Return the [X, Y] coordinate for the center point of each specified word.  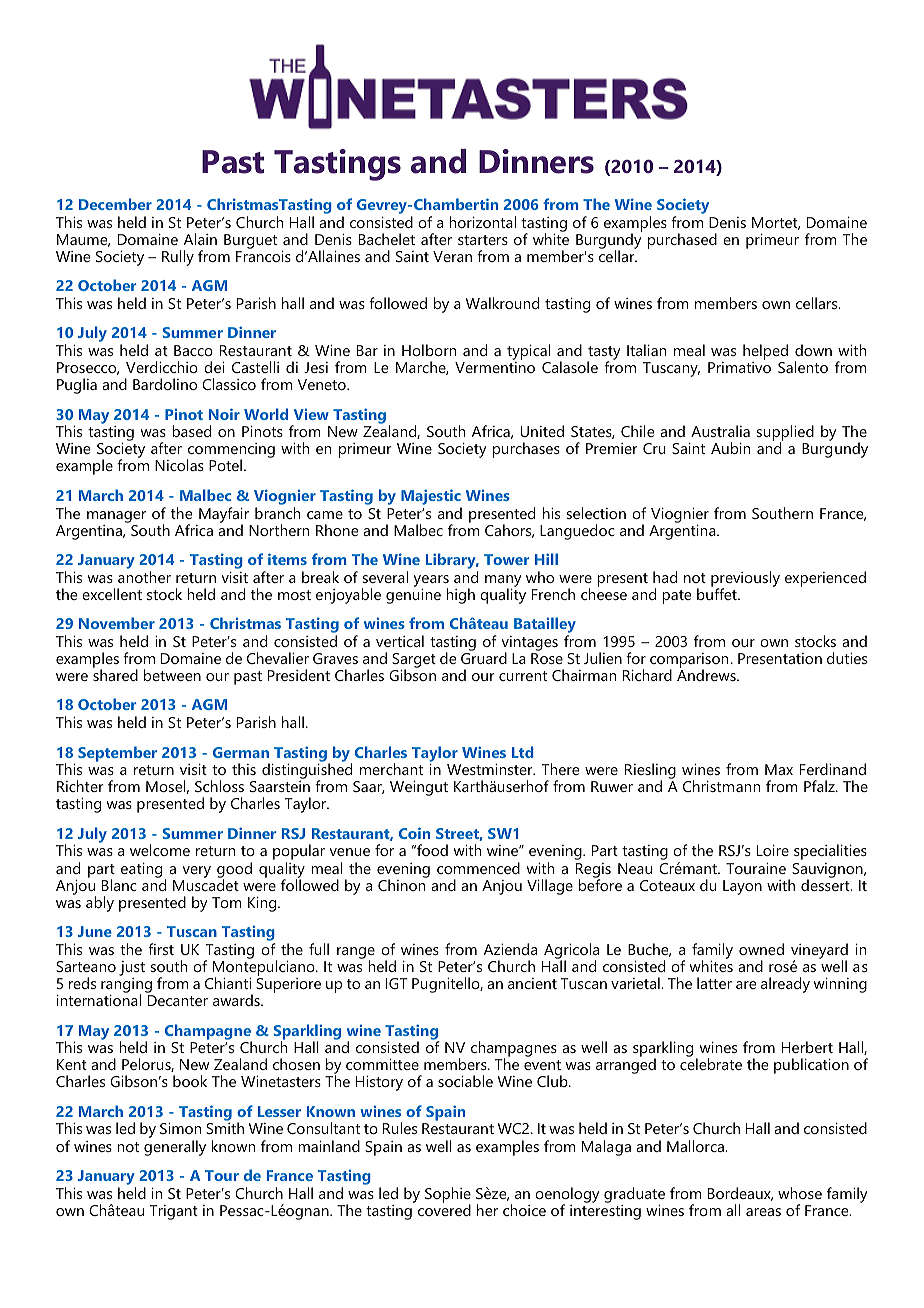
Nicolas [179, 465]
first [161, 949]
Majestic [431, 497]
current [523, 676]
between [172, 675]
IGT [397, 983]
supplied [785, 434]
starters [483, 240]
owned [761, 949]
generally [175, 1148]
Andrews [707, 675]
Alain [200, 239]
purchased [682, 241]
